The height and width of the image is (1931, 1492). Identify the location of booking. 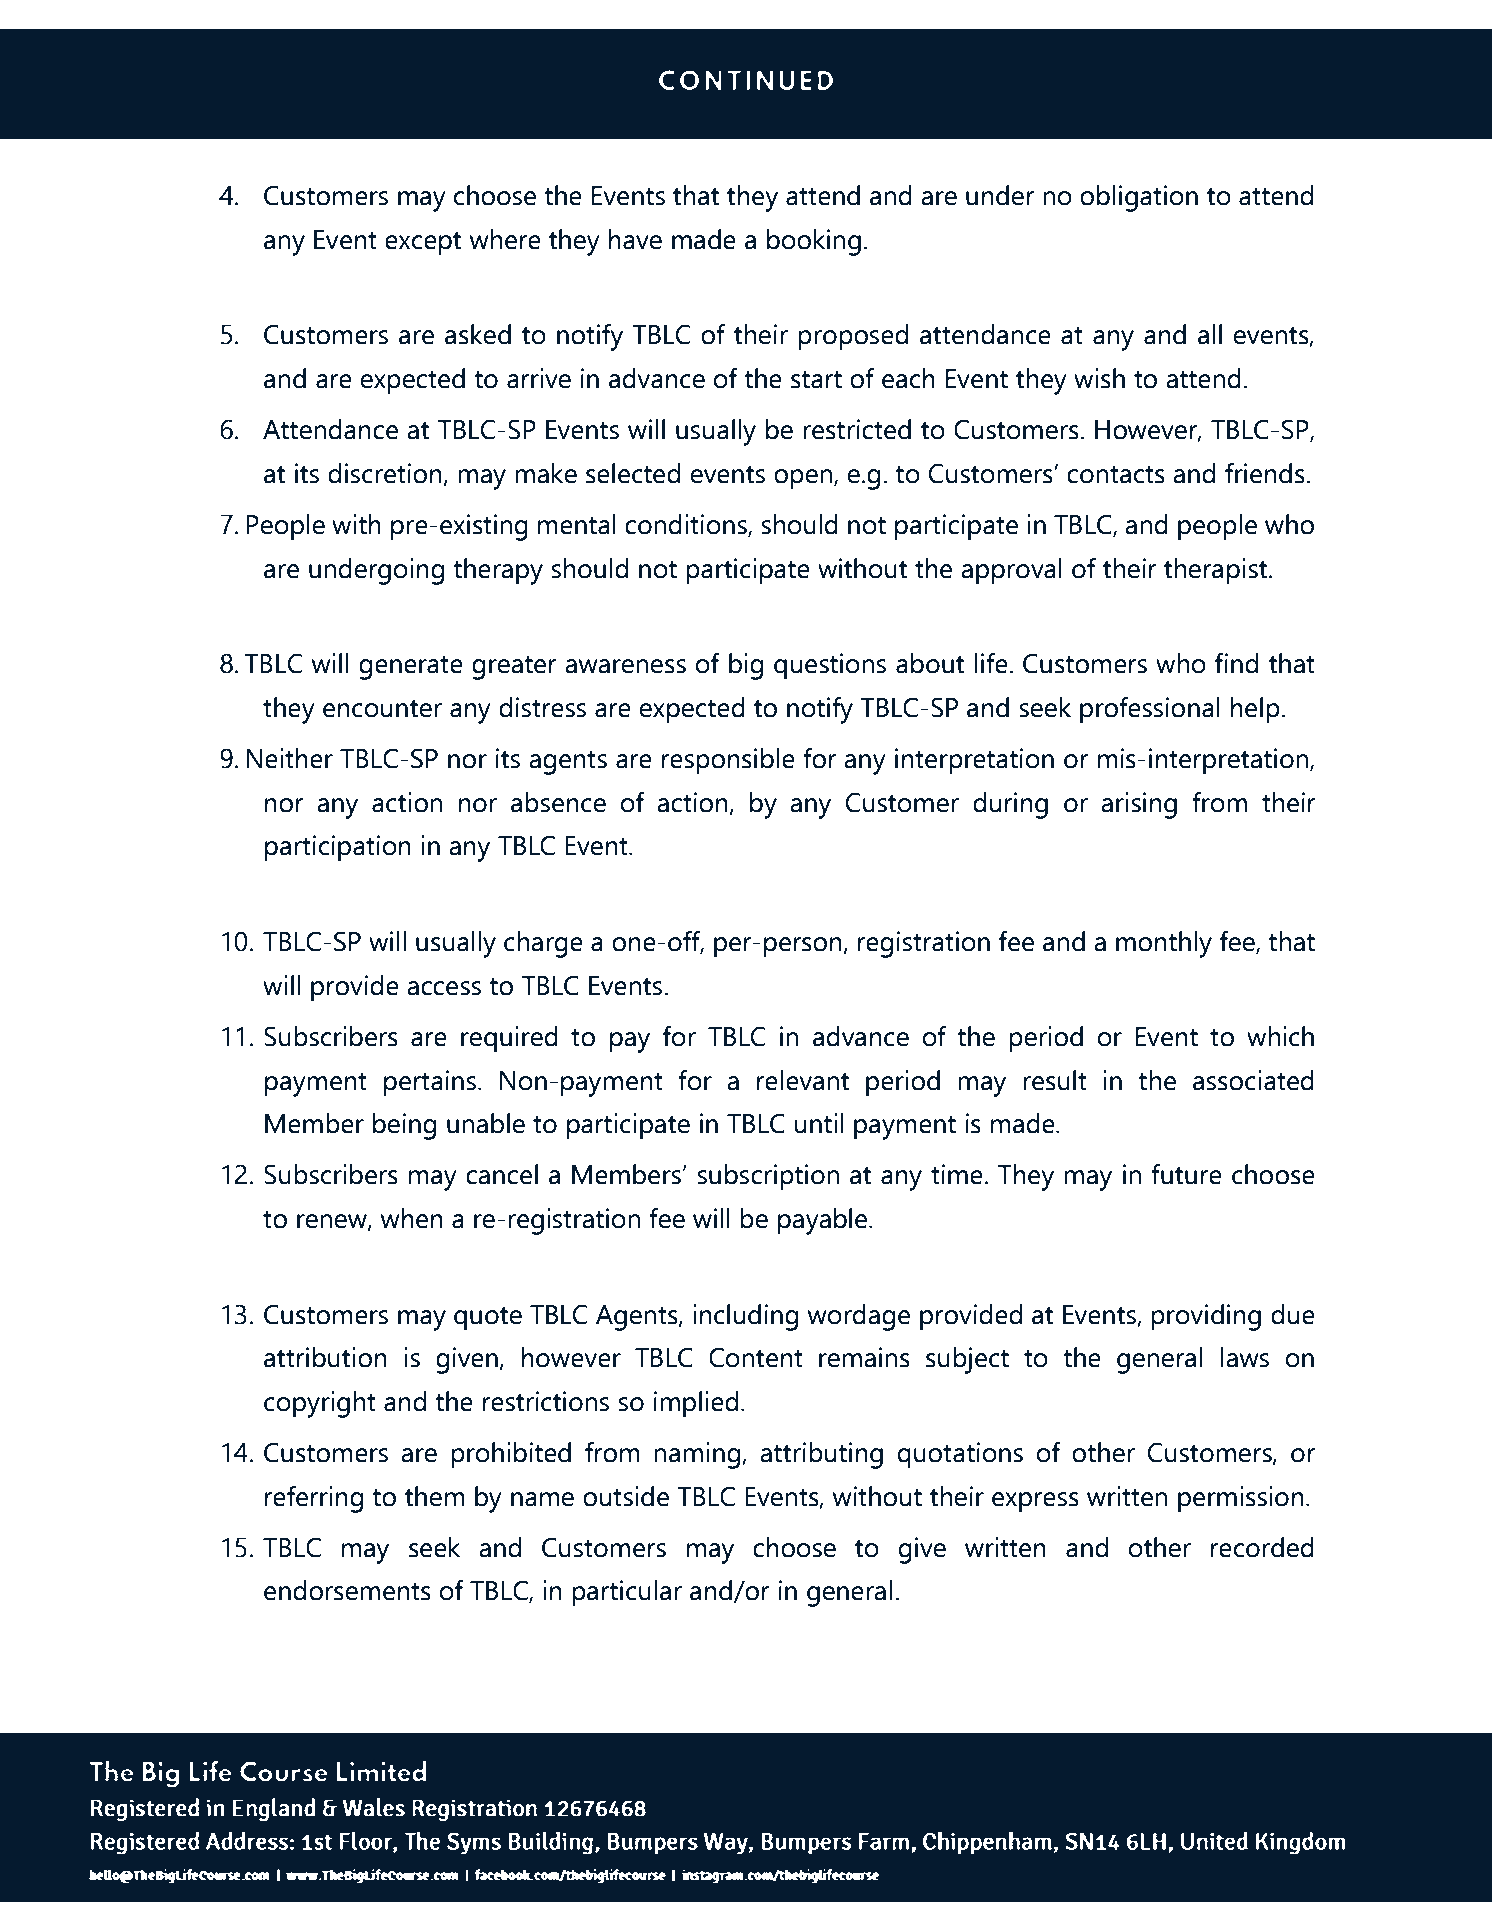
(814, 242).
